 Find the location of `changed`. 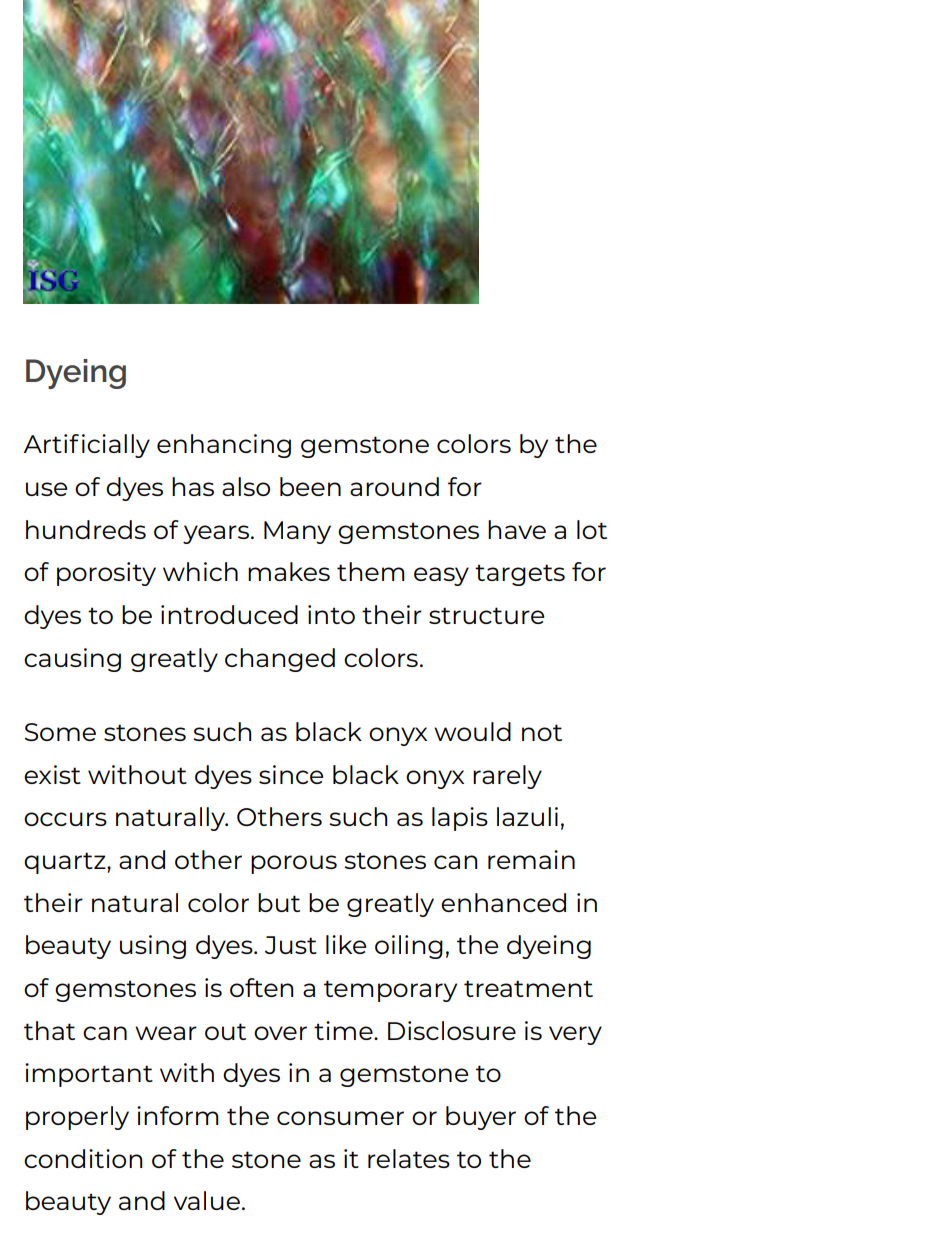

changed is located at coordinates (280, 660).
